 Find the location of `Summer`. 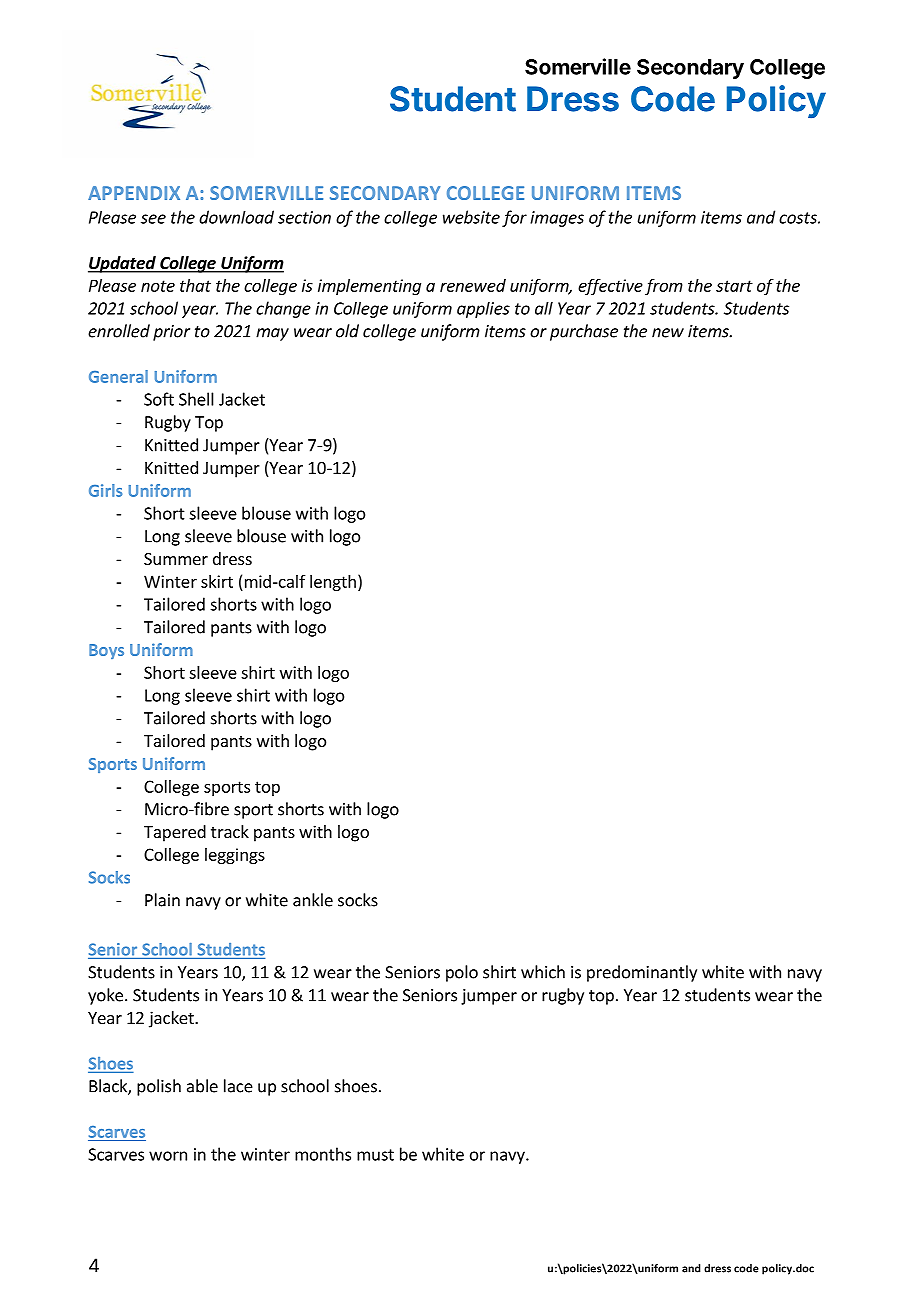

Summer is located at coordinates (176, 559).
